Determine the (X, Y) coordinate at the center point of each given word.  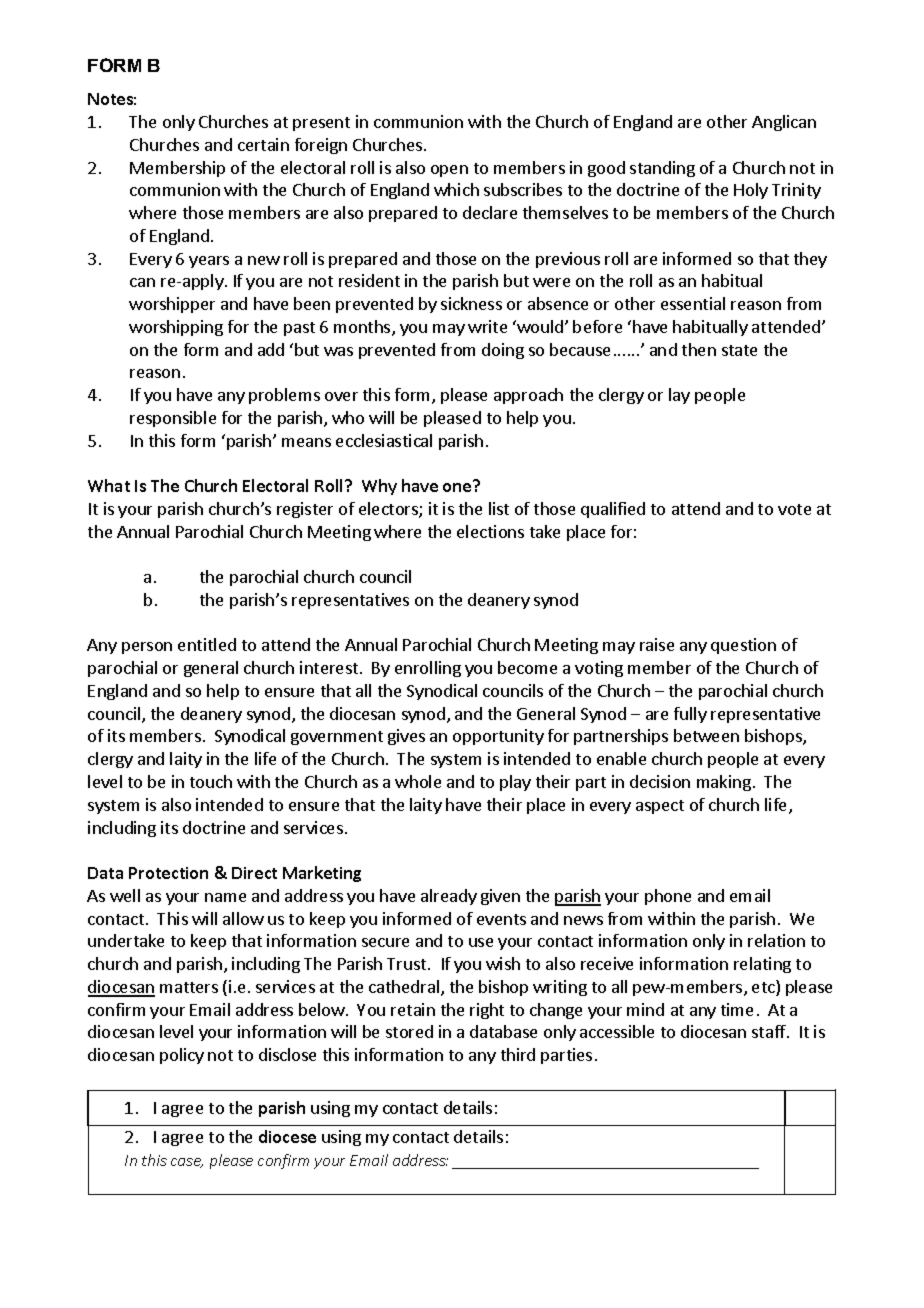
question (743, 646)
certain (263, 144)
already (449, 897)
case (187, 1163)
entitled (207, 644)
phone (668, 897)
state (739, 350)
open (449, 171)
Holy (751, 191)
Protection (168, 873)
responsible (173, 419)
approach (528, 396)
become (527, 667)
